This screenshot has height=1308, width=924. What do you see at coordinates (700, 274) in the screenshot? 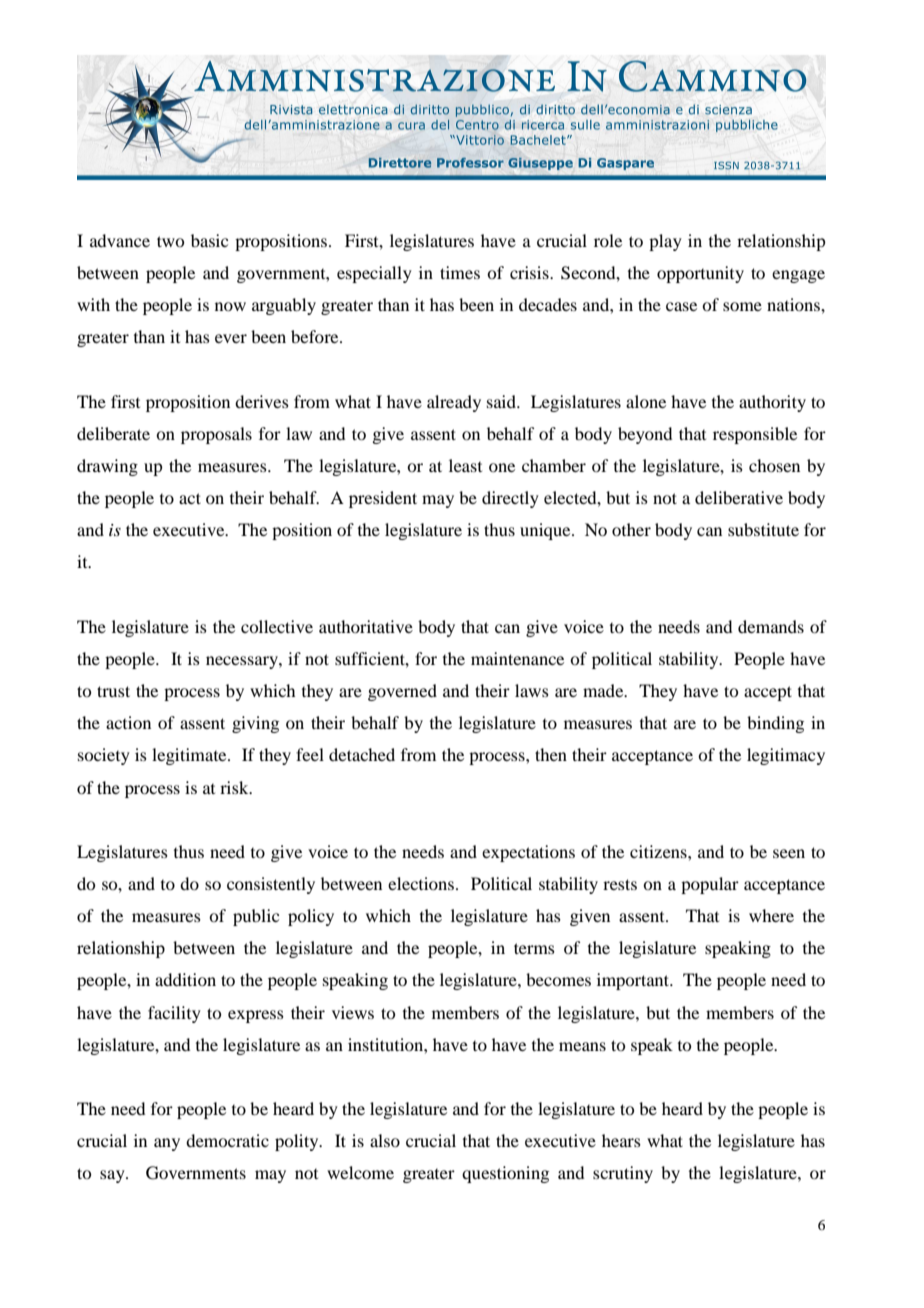
I see `opportunity` at bounding box center [700, 274].
